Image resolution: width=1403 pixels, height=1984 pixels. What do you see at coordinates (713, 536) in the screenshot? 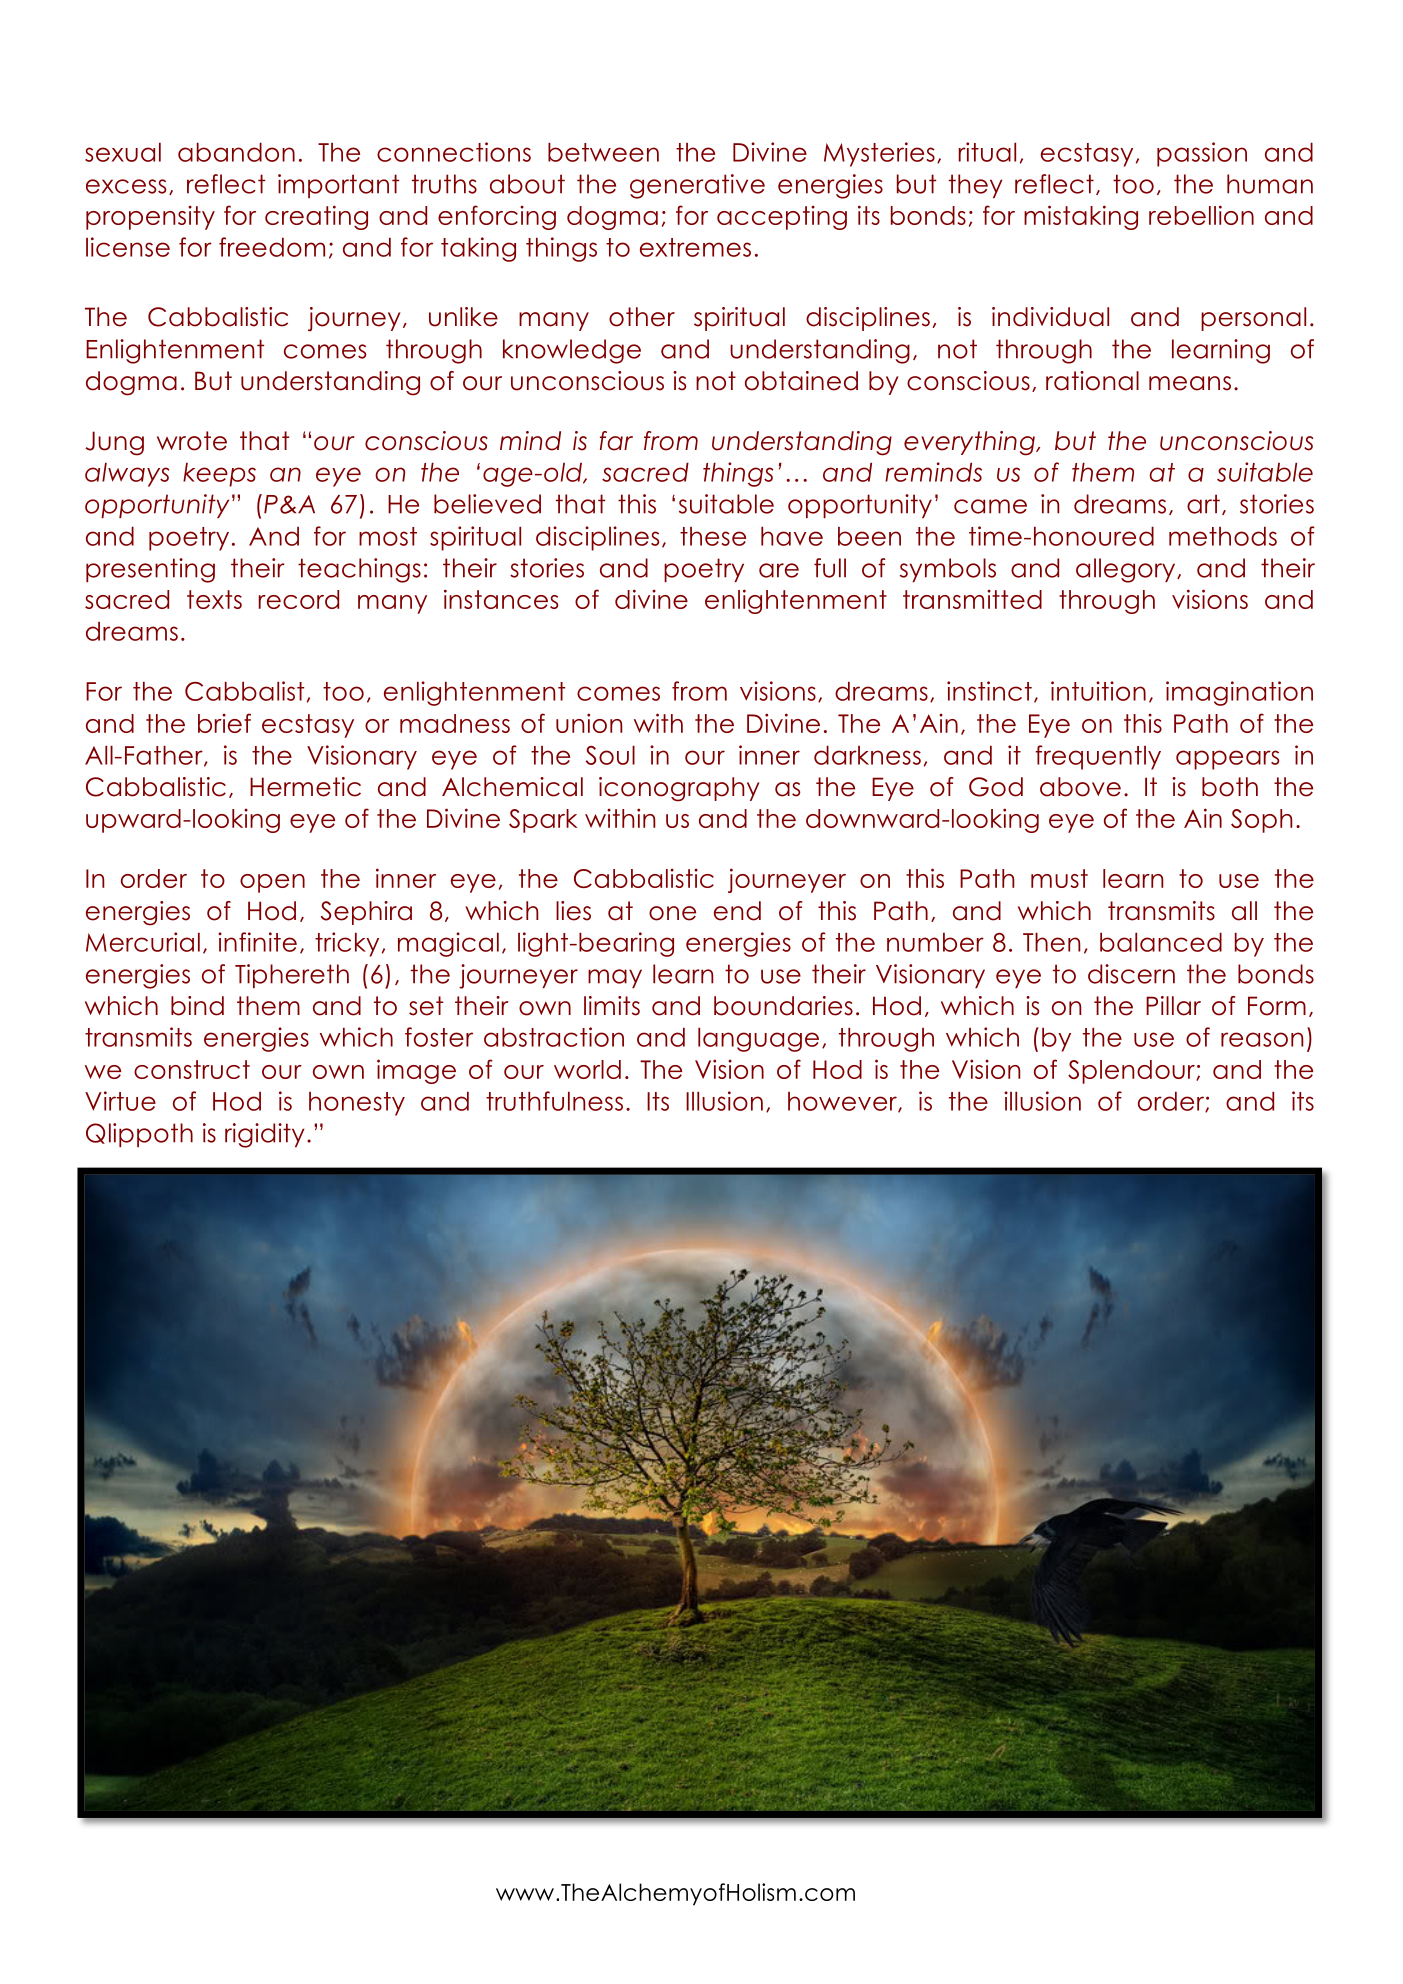
I see `these` at bounding box center [713, 536].
